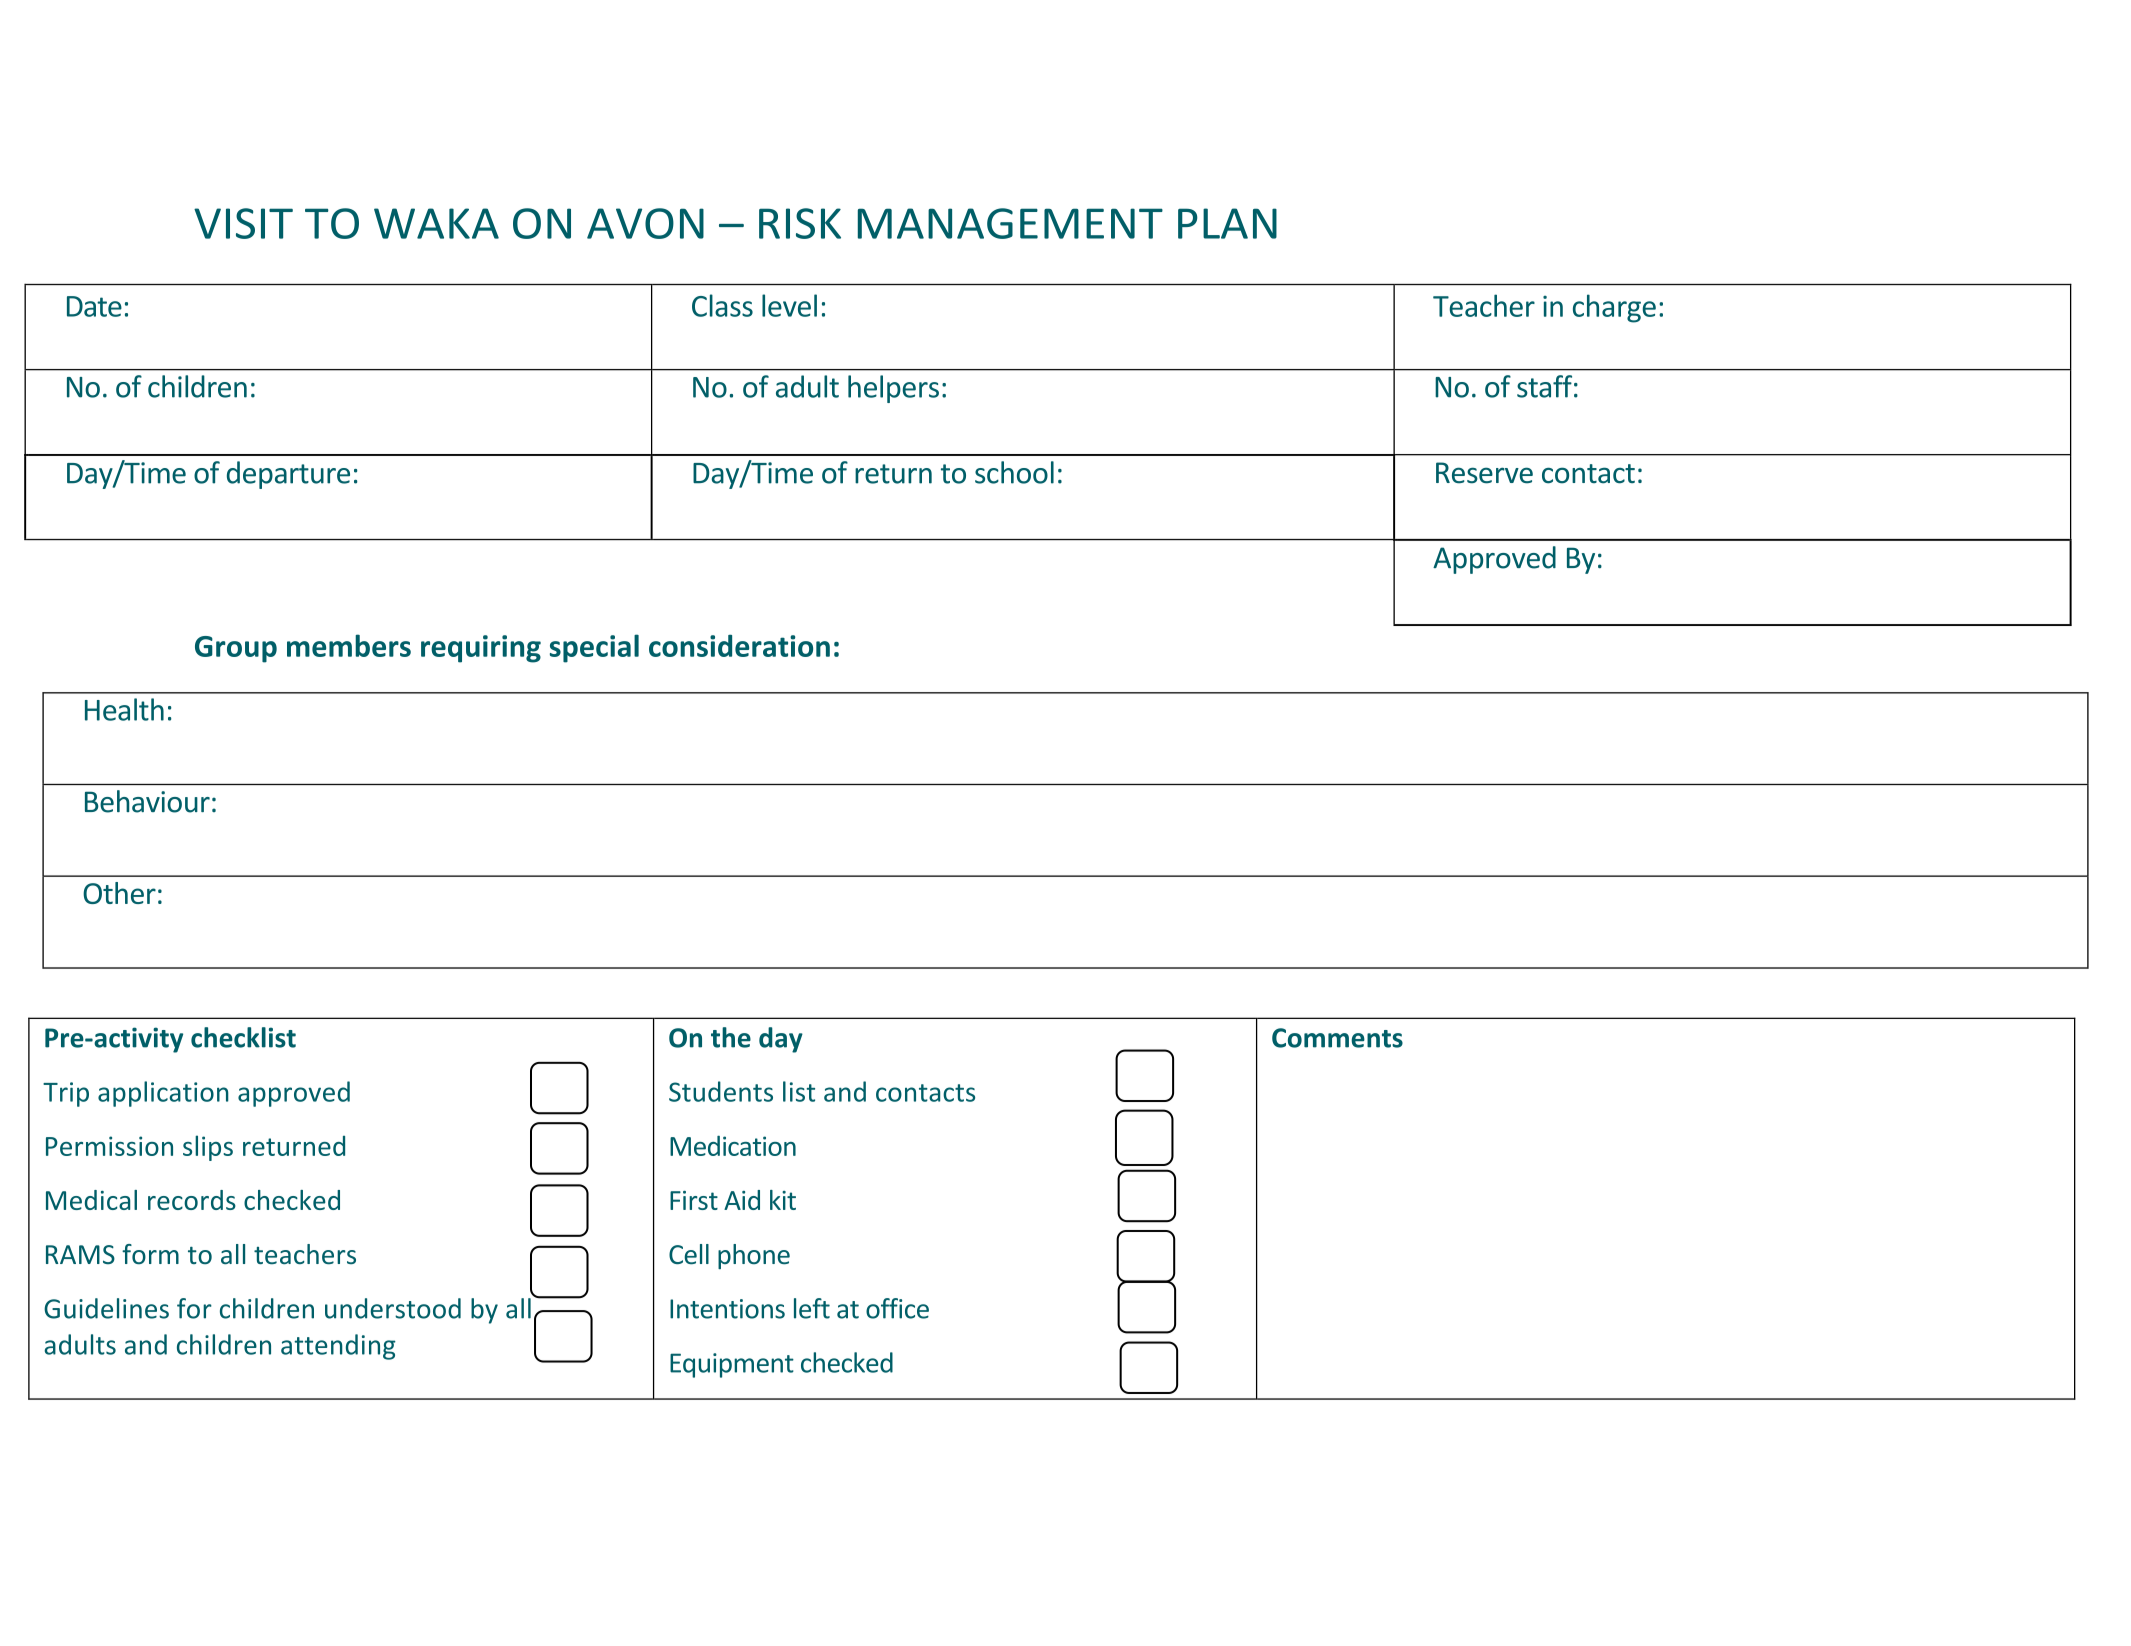 The height and width of the document is (1646, 2131). What do you see at coordinates (800, 223) in the document?
I see `RISK` at bounding box center [800, 223].
